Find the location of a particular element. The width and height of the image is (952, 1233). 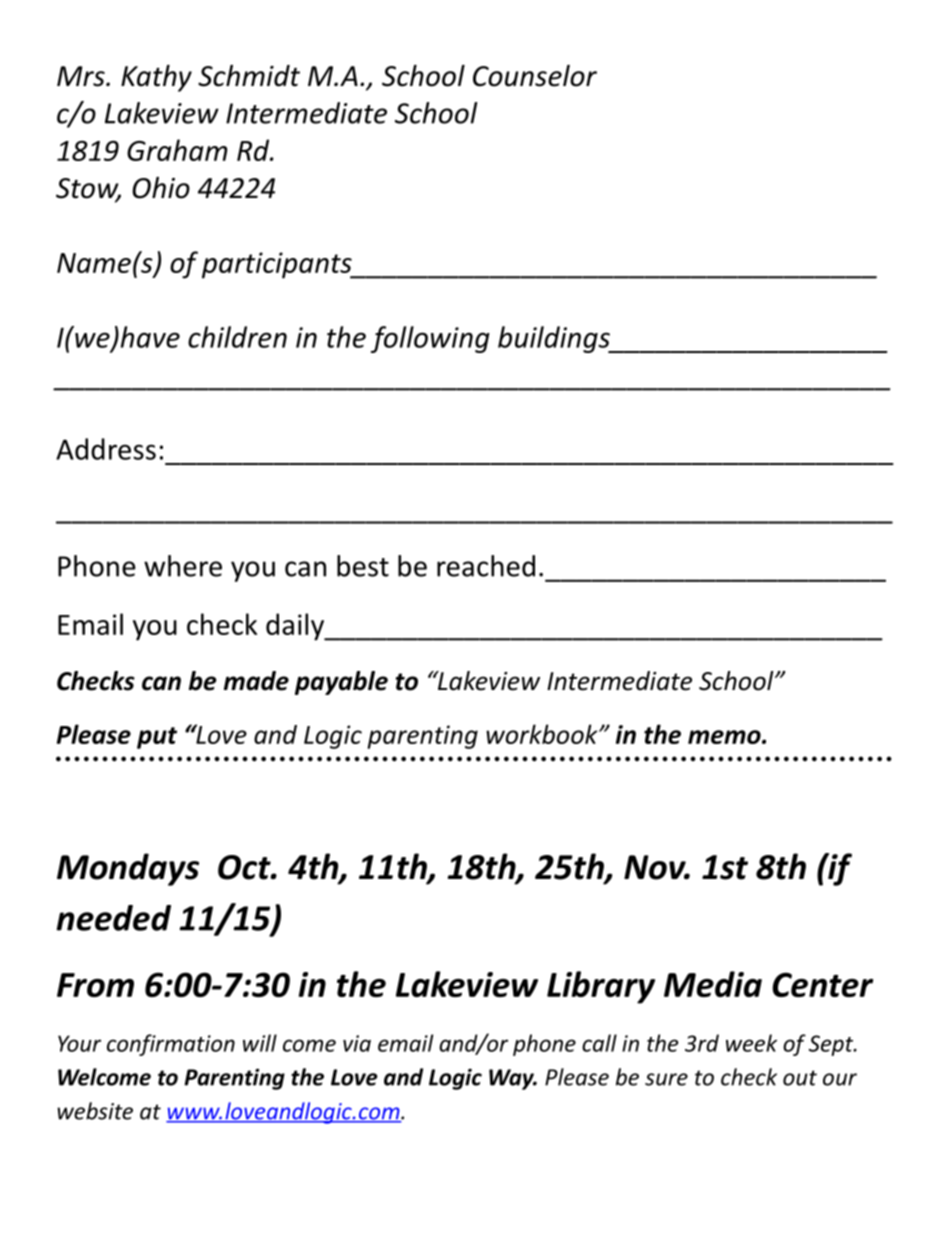

Library is located at coordinates (601, 987).
